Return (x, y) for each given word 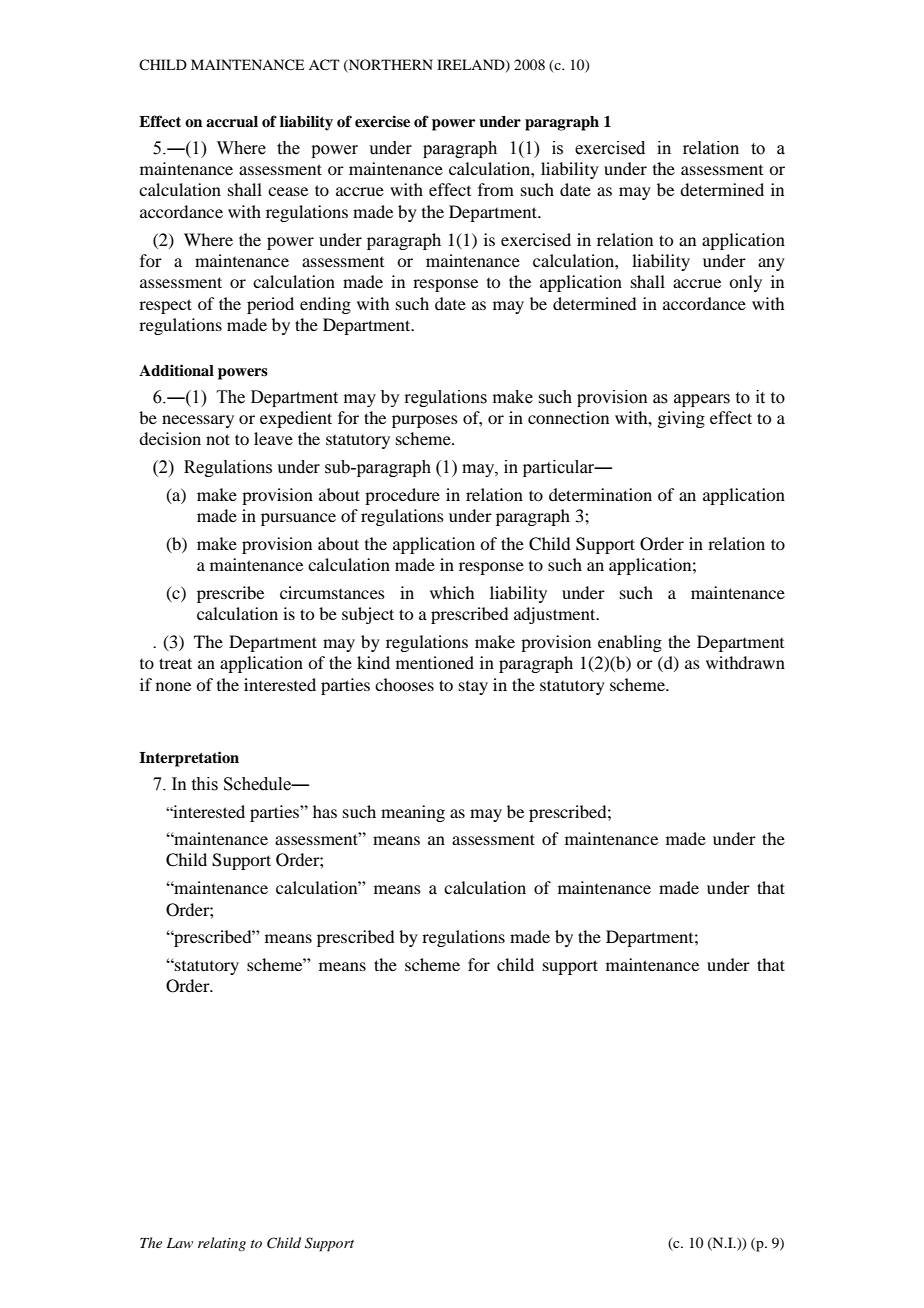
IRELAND (472, 66)
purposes (425, 421)
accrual (232, 122)
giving (681, 419)
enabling (630, 643)
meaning (413, 813)
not (218, 439)
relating (222, 1244)
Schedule (258, 784)
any (771, 264)
